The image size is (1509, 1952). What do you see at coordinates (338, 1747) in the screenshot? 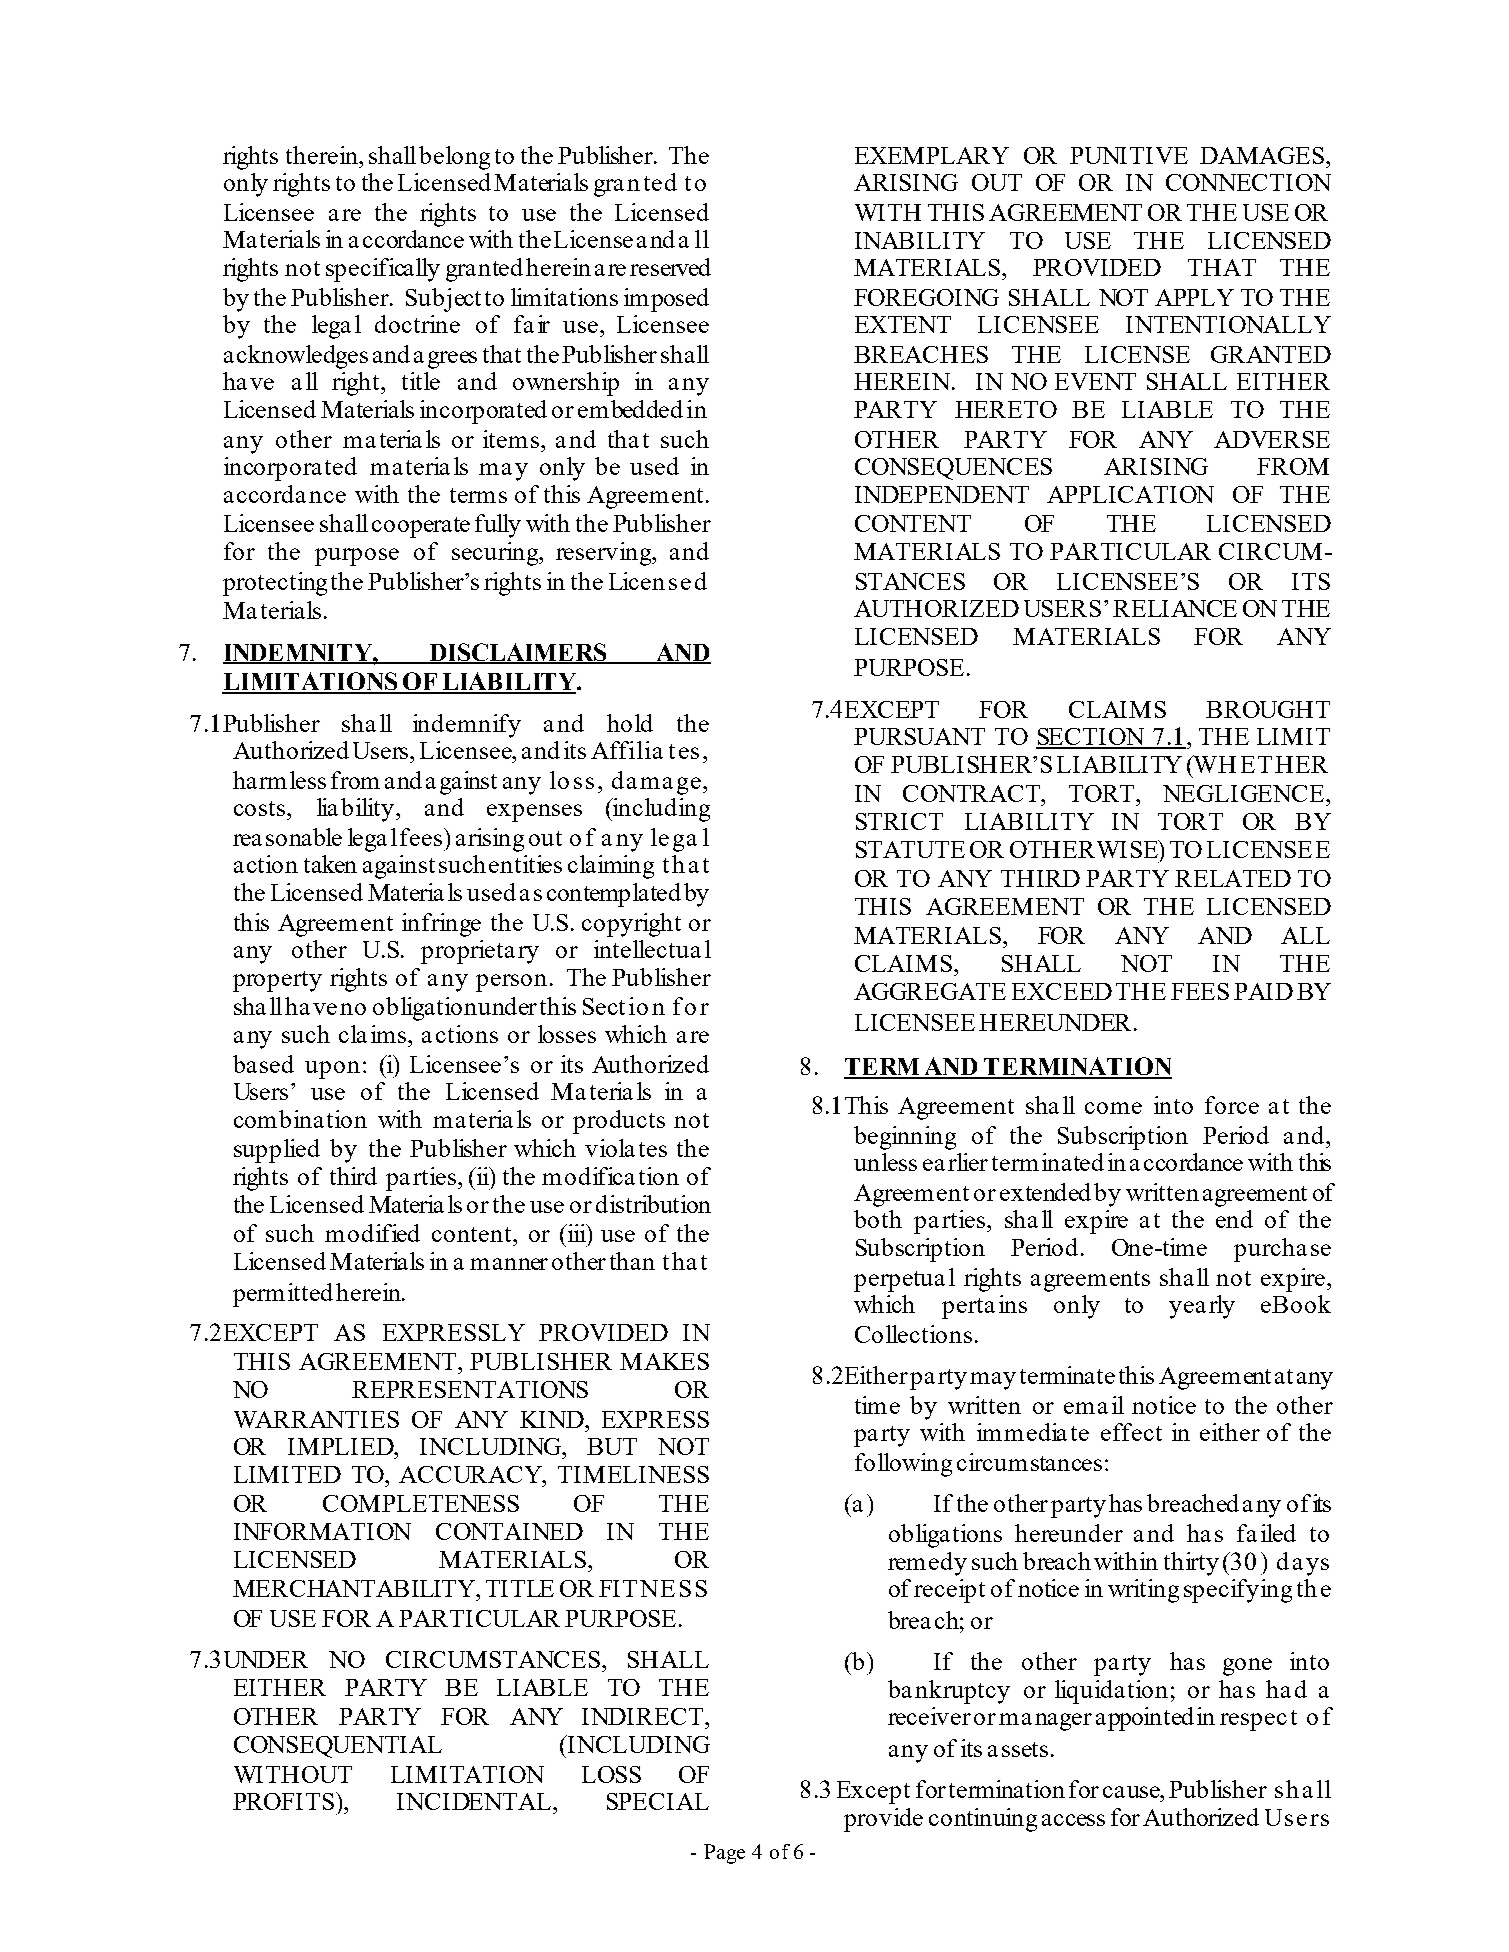
I see `CONSEQUENTIAL` at bounding box center [338, 1747].
